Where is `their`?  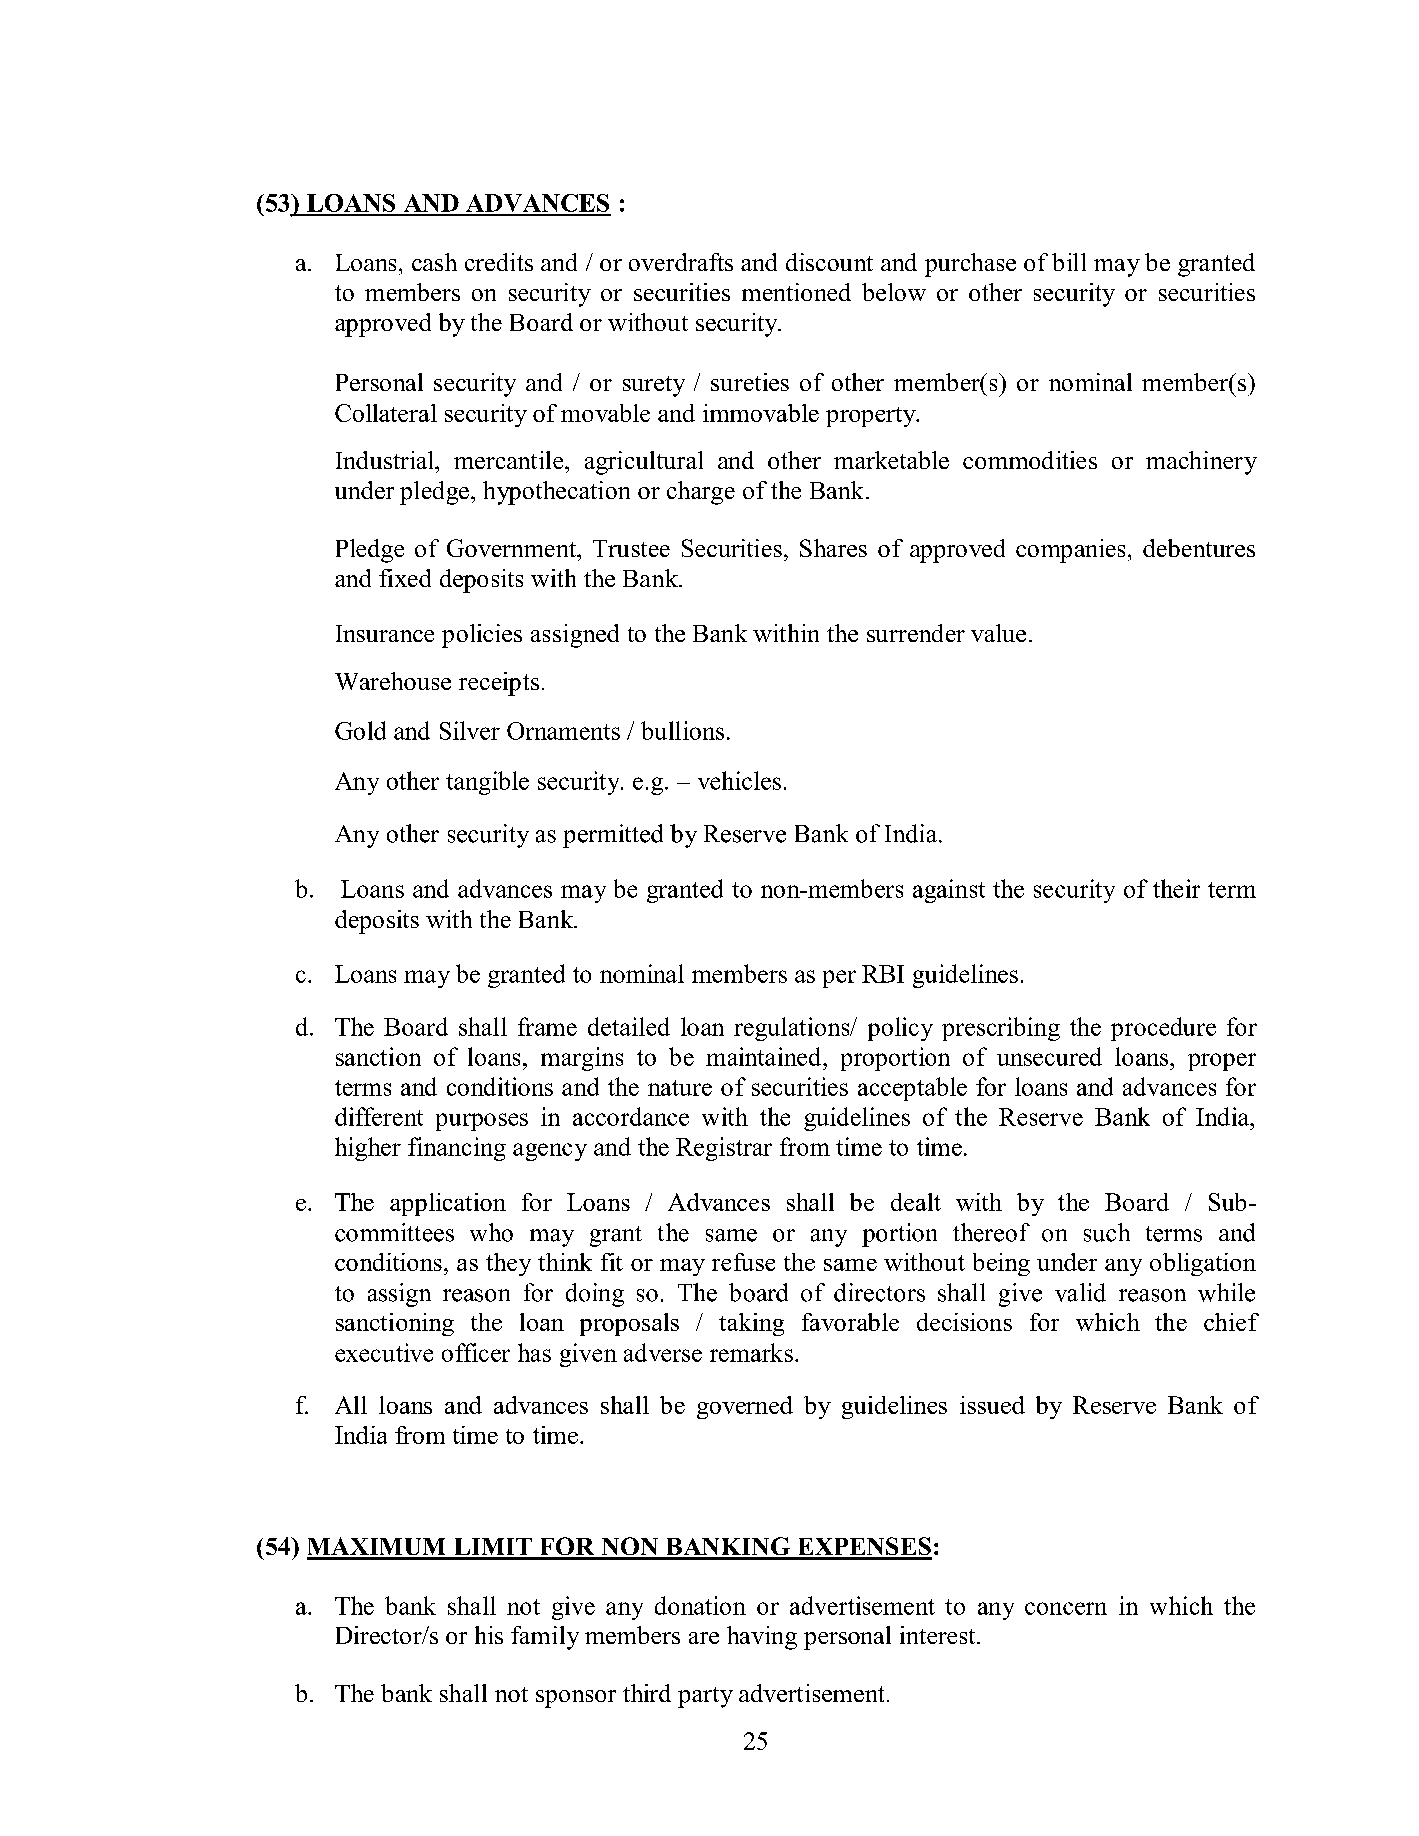 their is located at coordinates (1176, 888).
